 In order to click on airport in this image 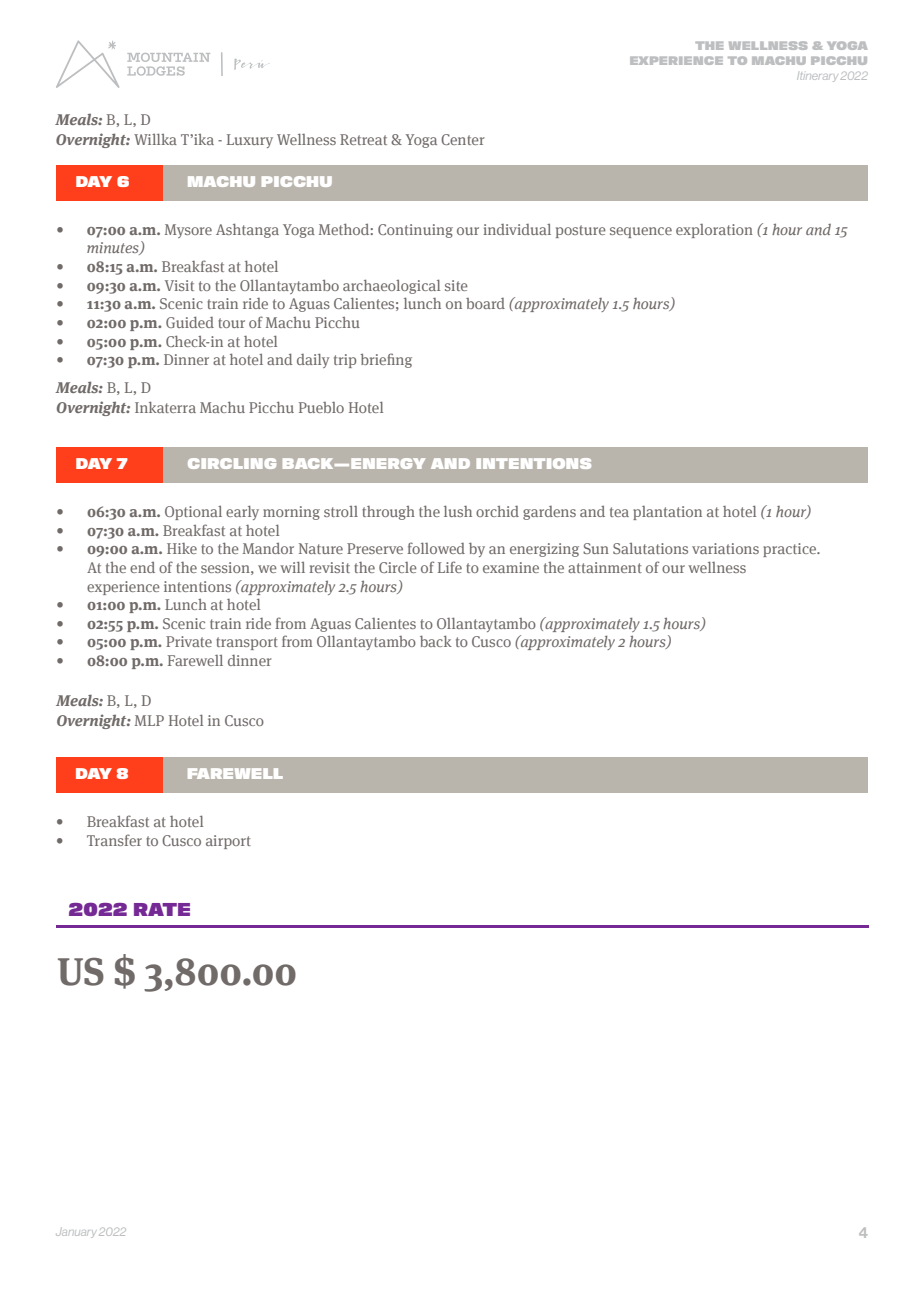, I will do `click(228, 842)`.
